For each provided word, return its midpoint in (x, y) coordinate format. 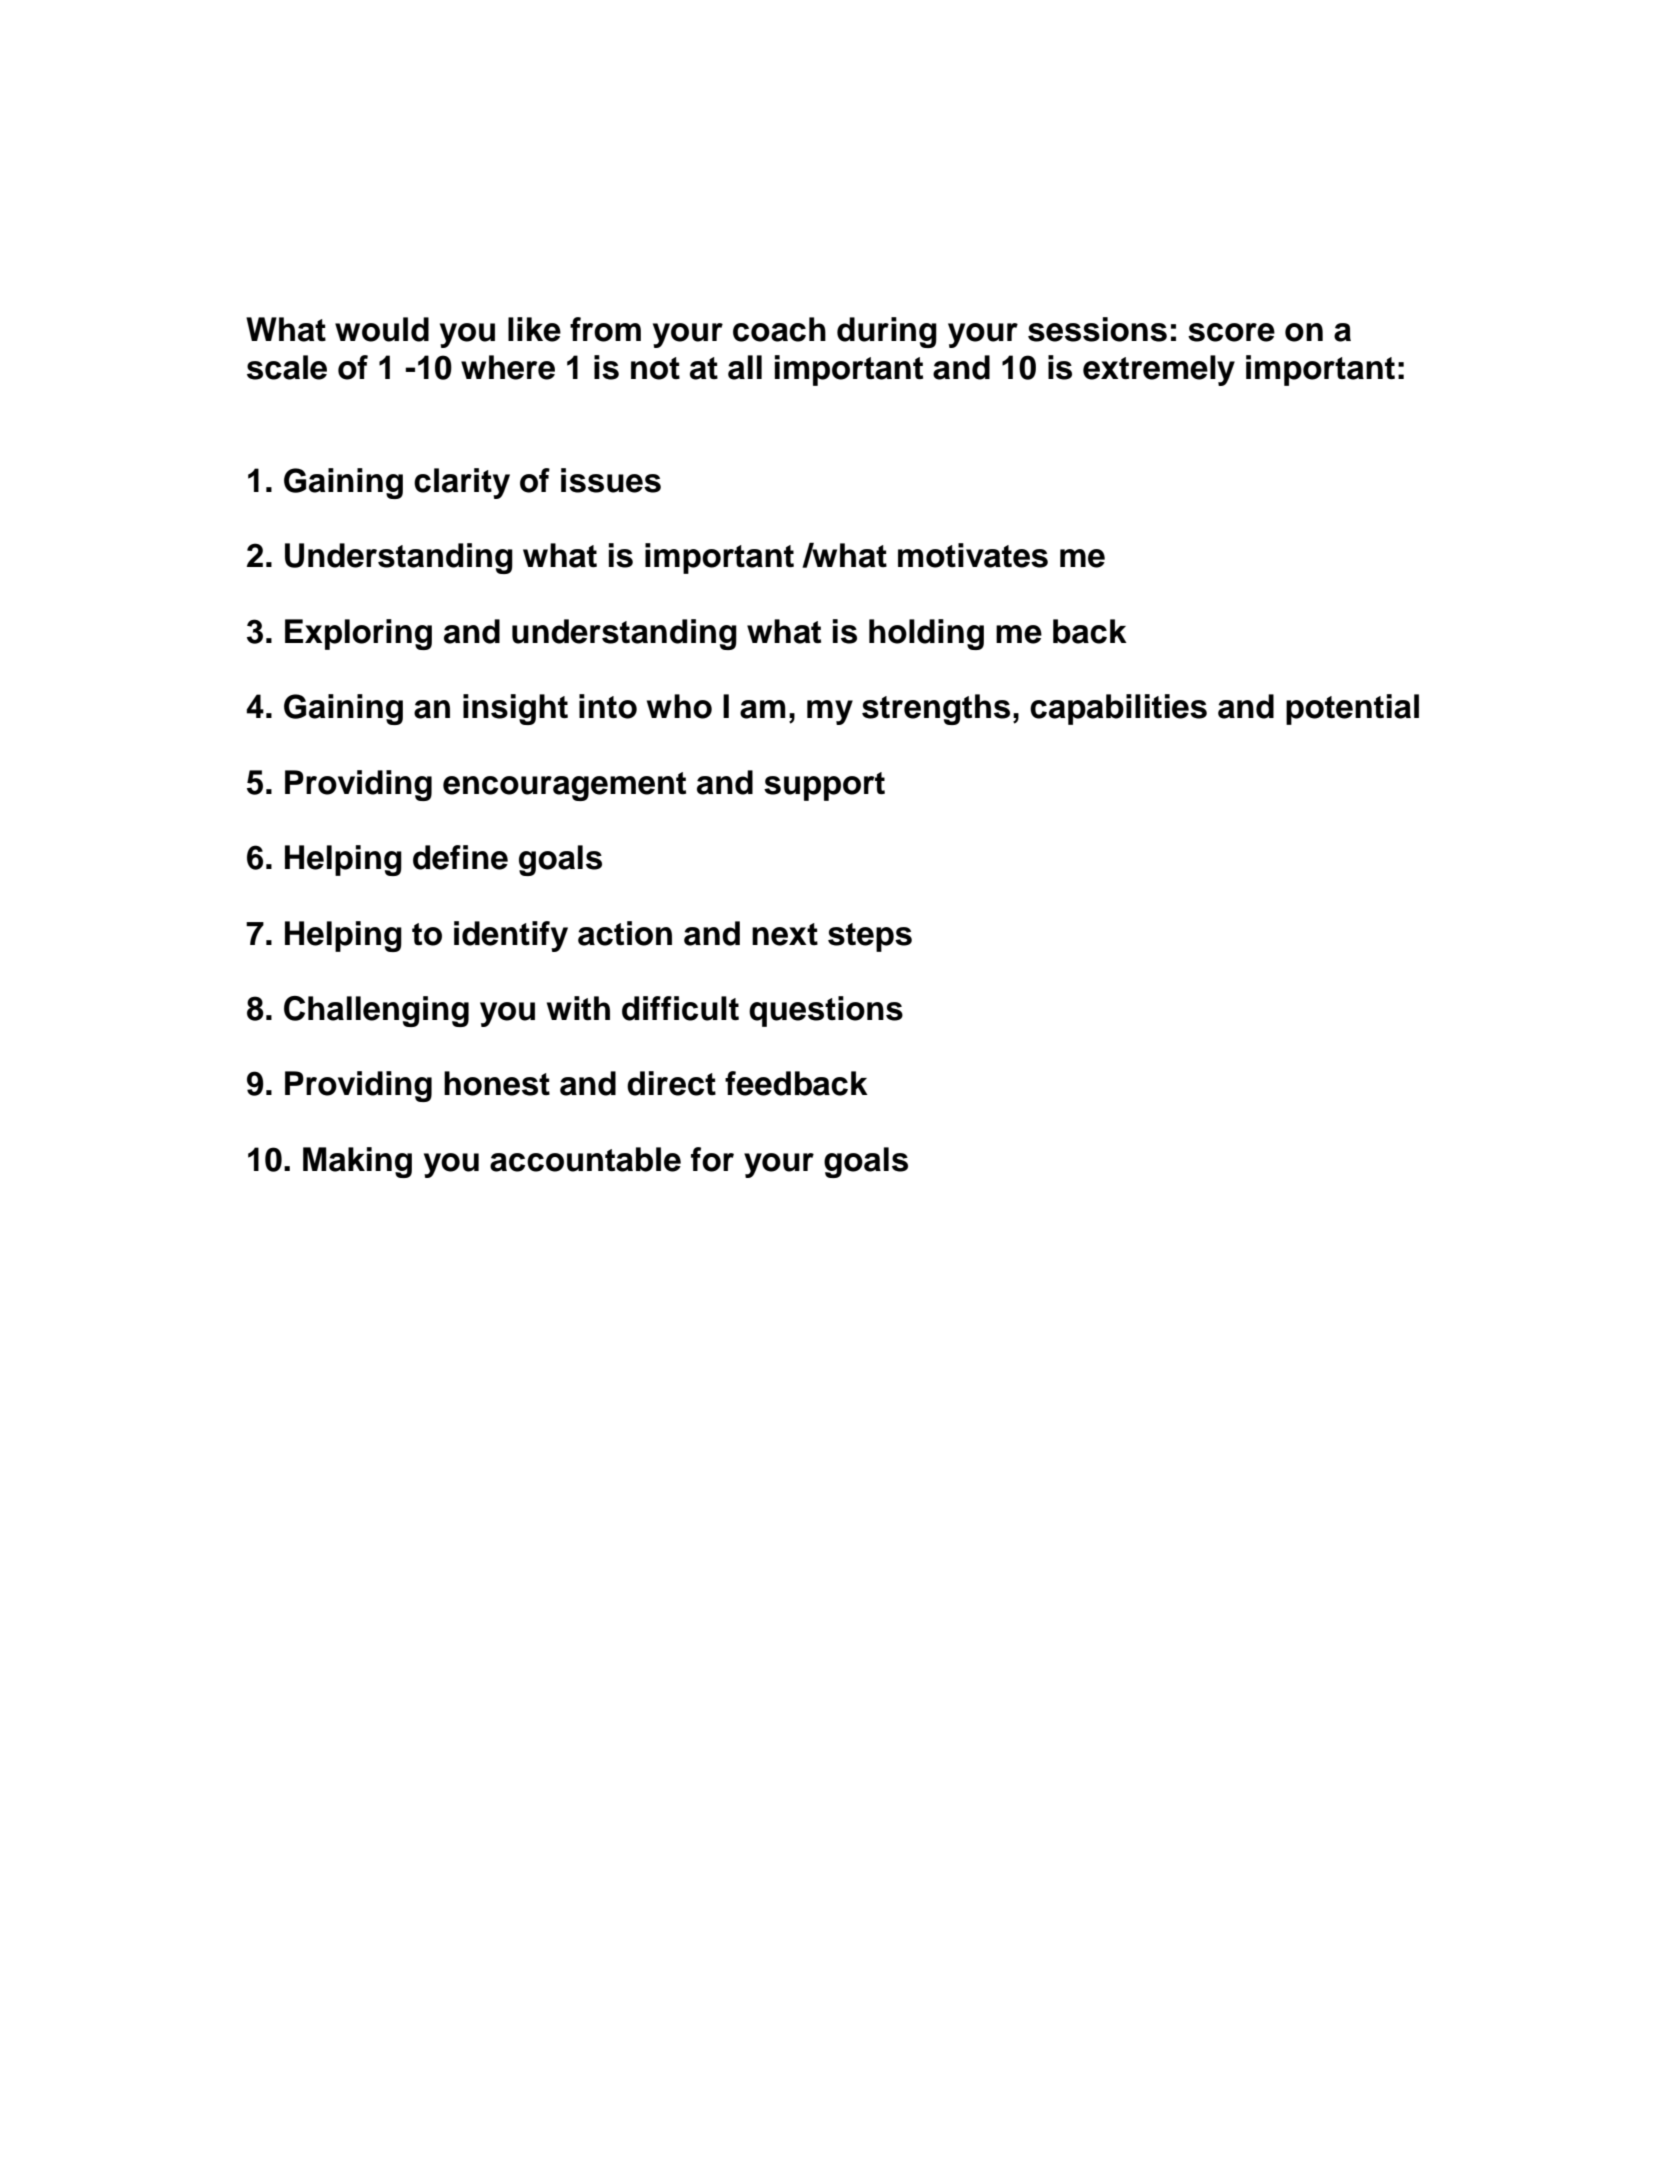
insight (515, 709)
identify (511, 936)
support (824, 786)
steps (870, 937)
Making (357, 1162)
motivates (973, 555)
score (1231, 332)
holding (926, 634)
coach (779, 329)
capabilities (1118, 709)
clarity (462, 483)
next (785, 934)
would (382, 329)
